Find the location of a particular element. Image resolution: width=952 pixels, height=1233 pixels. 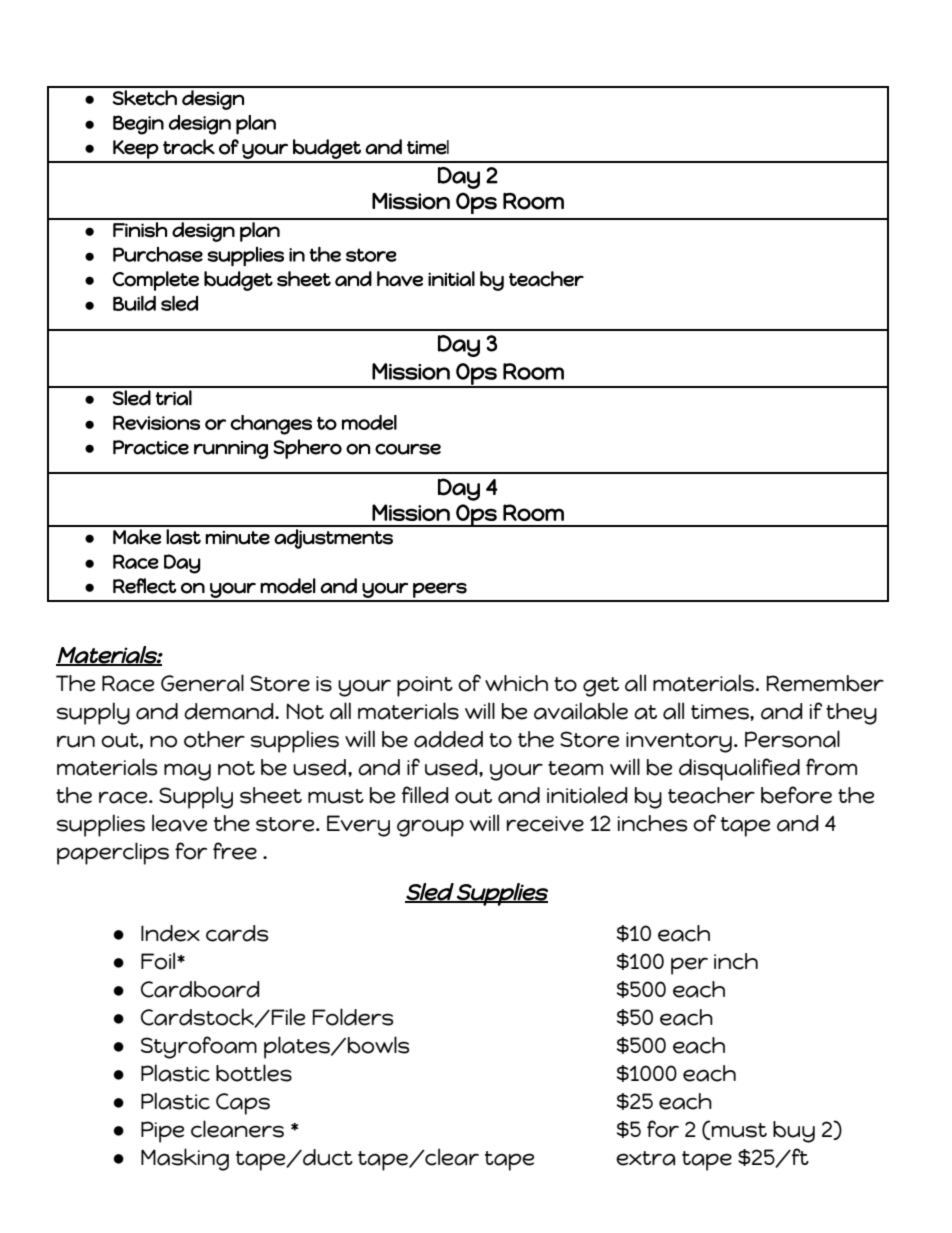

receive is located at coordinates (545, 824).
